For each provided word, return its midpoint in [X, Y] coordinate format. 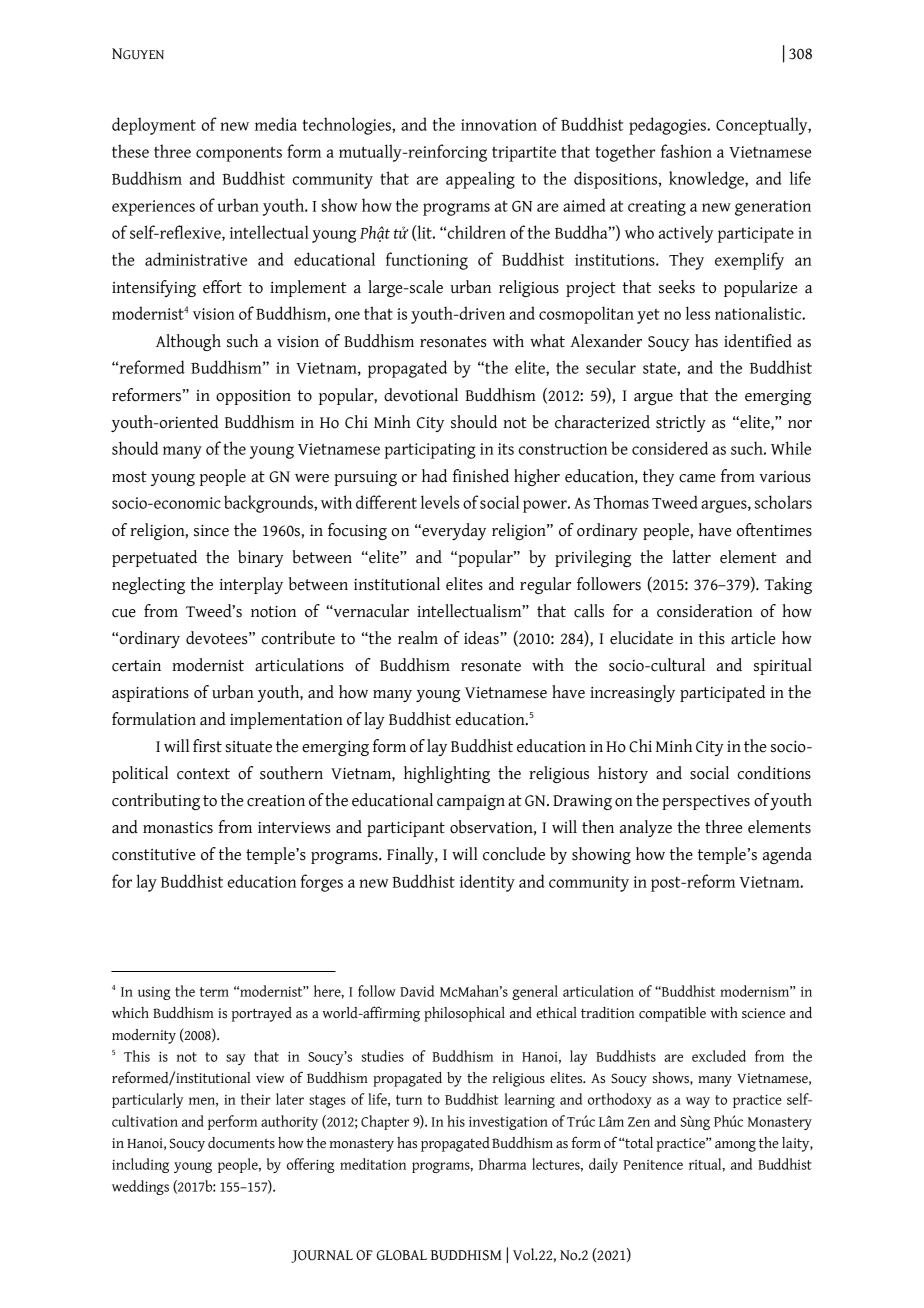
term [214, 992]
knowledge [707, 180]
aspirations [150, 694]
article [753, 638]
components [239, 154]
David [417, 991]
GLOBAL [402, 1255]
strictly [681, 423]
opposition [253, 397]
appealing [480, 180]
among [735, 1146]
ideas [482, 638]
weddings [140, 1187]
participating [430, 451]
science [763, 1013]
